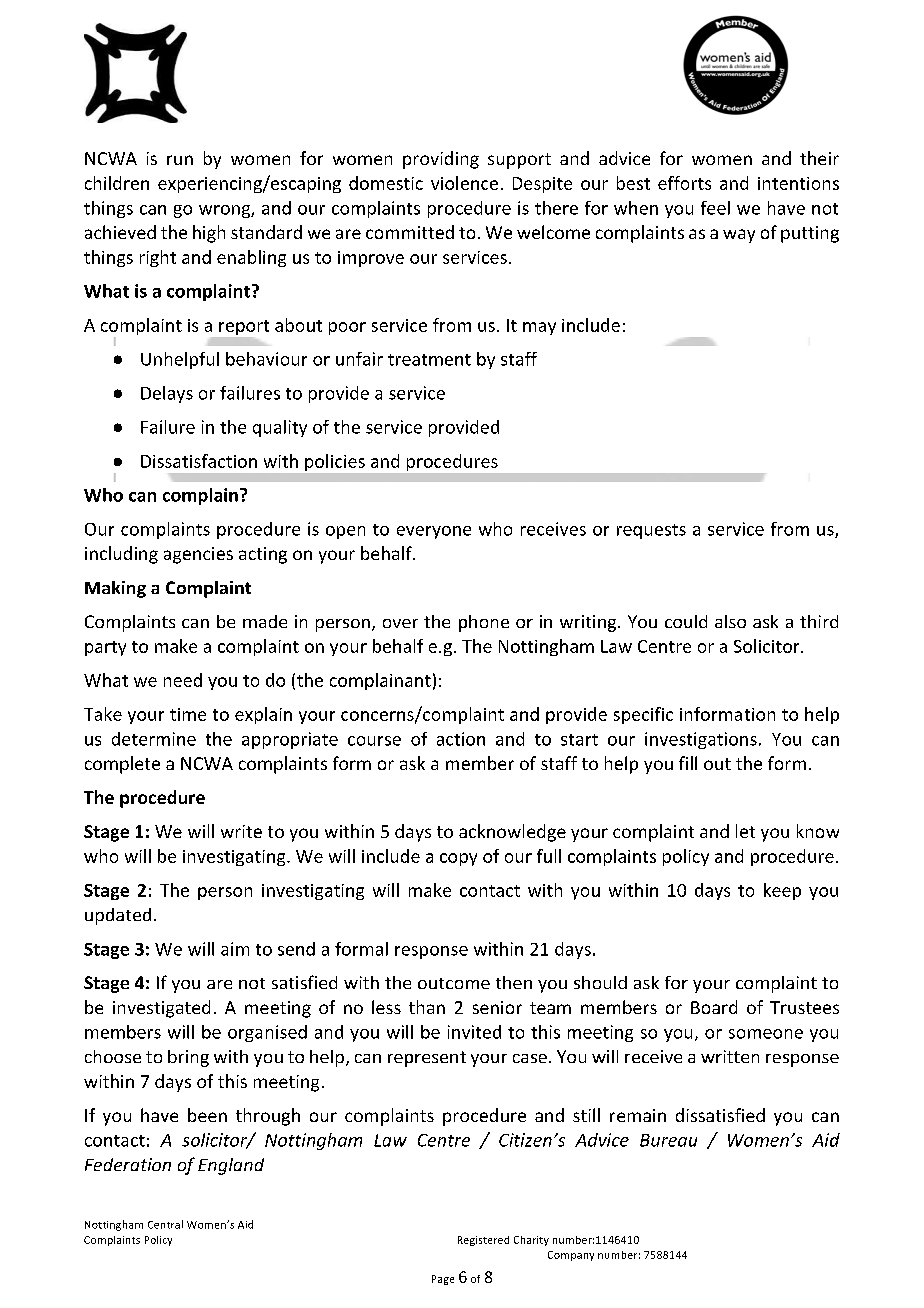 The image size is (924, 1308). Describe the element at coordinates (374, 741) in the page. I see `course` at that location.
